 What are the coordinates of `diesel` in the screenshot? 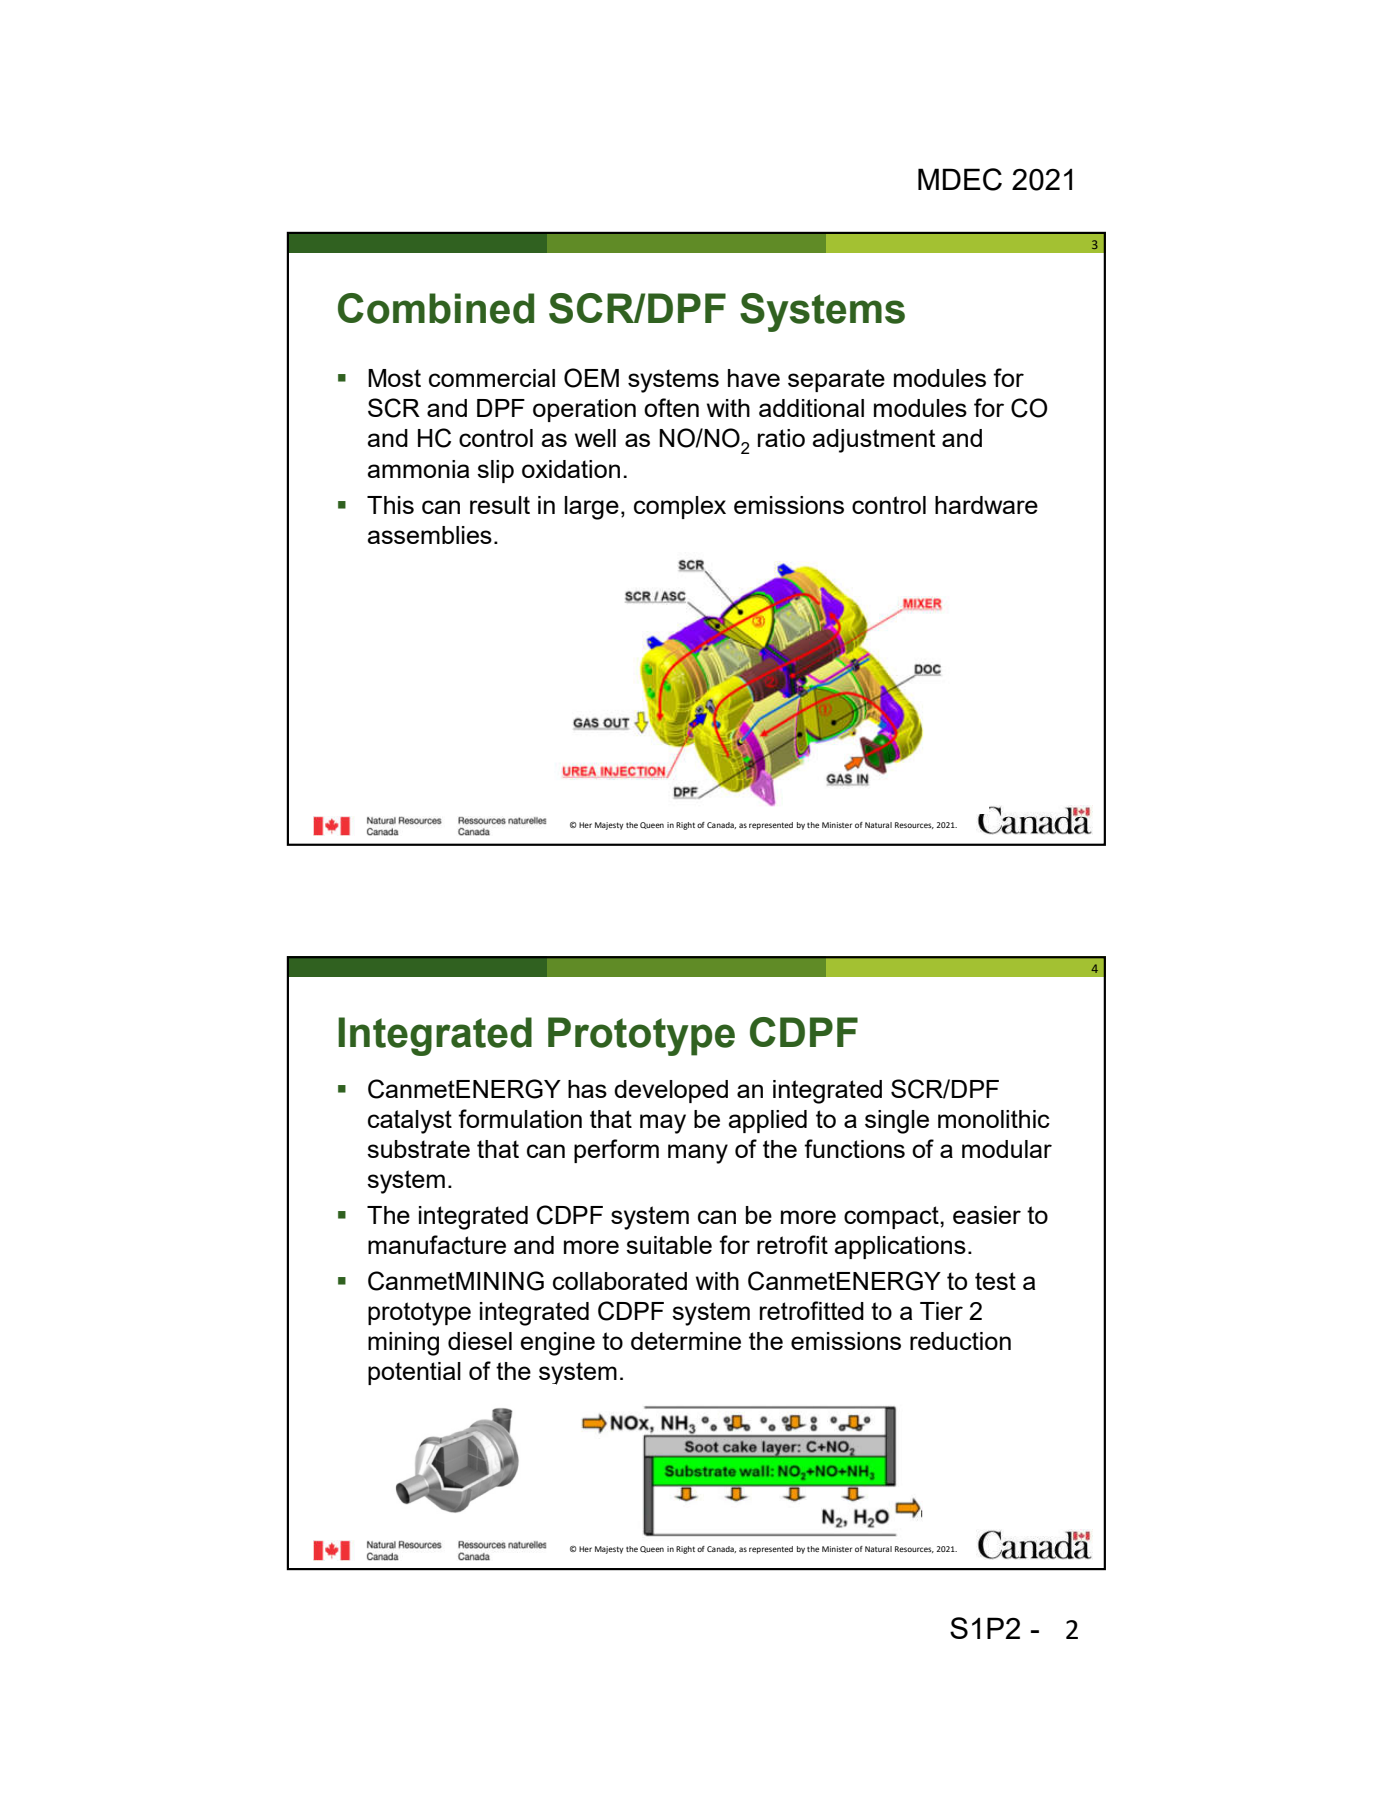 It's located at (480, 1341).
